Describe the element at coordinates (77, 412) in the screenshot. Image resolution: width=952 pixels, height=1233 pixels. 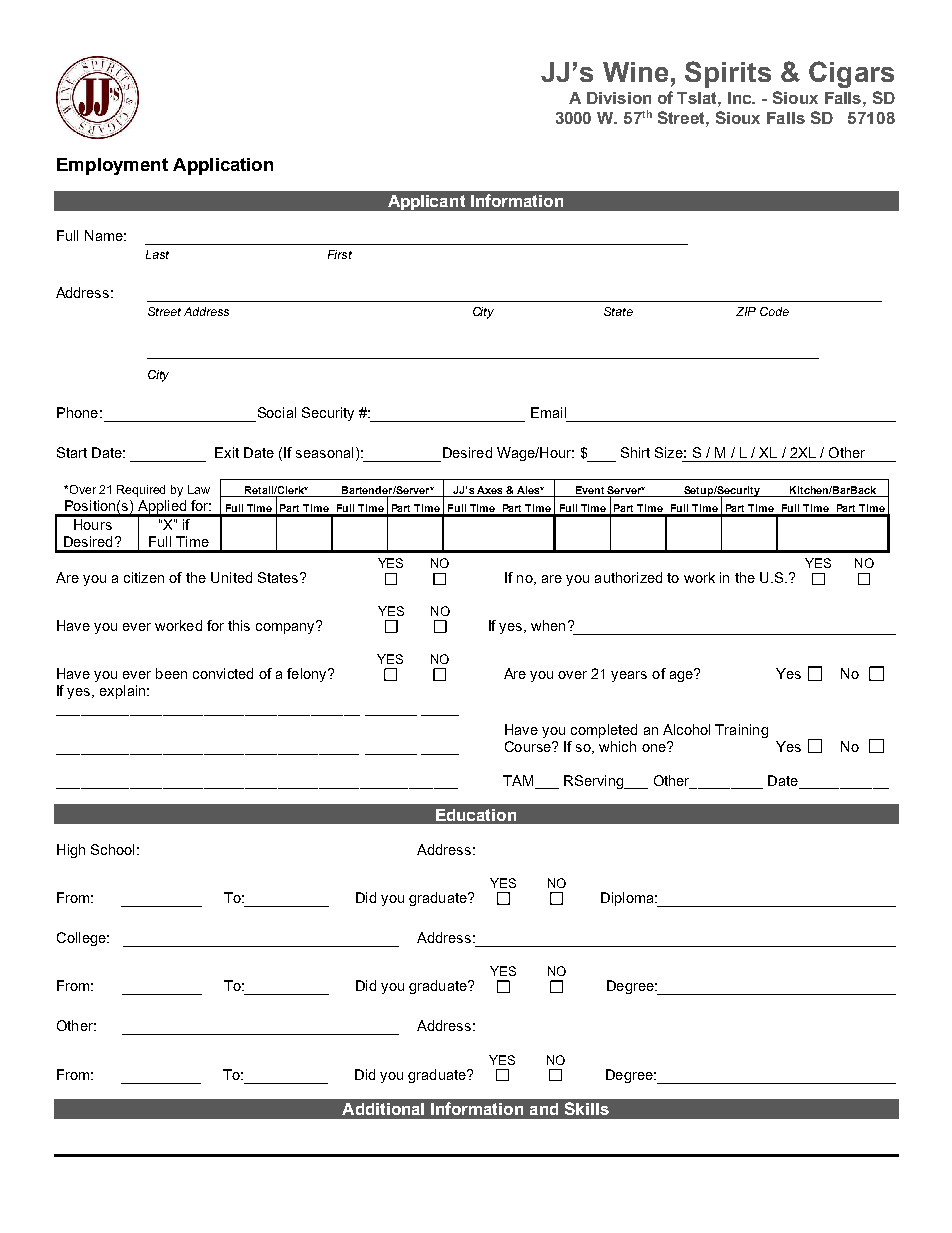
I see `Phone` at that location.
